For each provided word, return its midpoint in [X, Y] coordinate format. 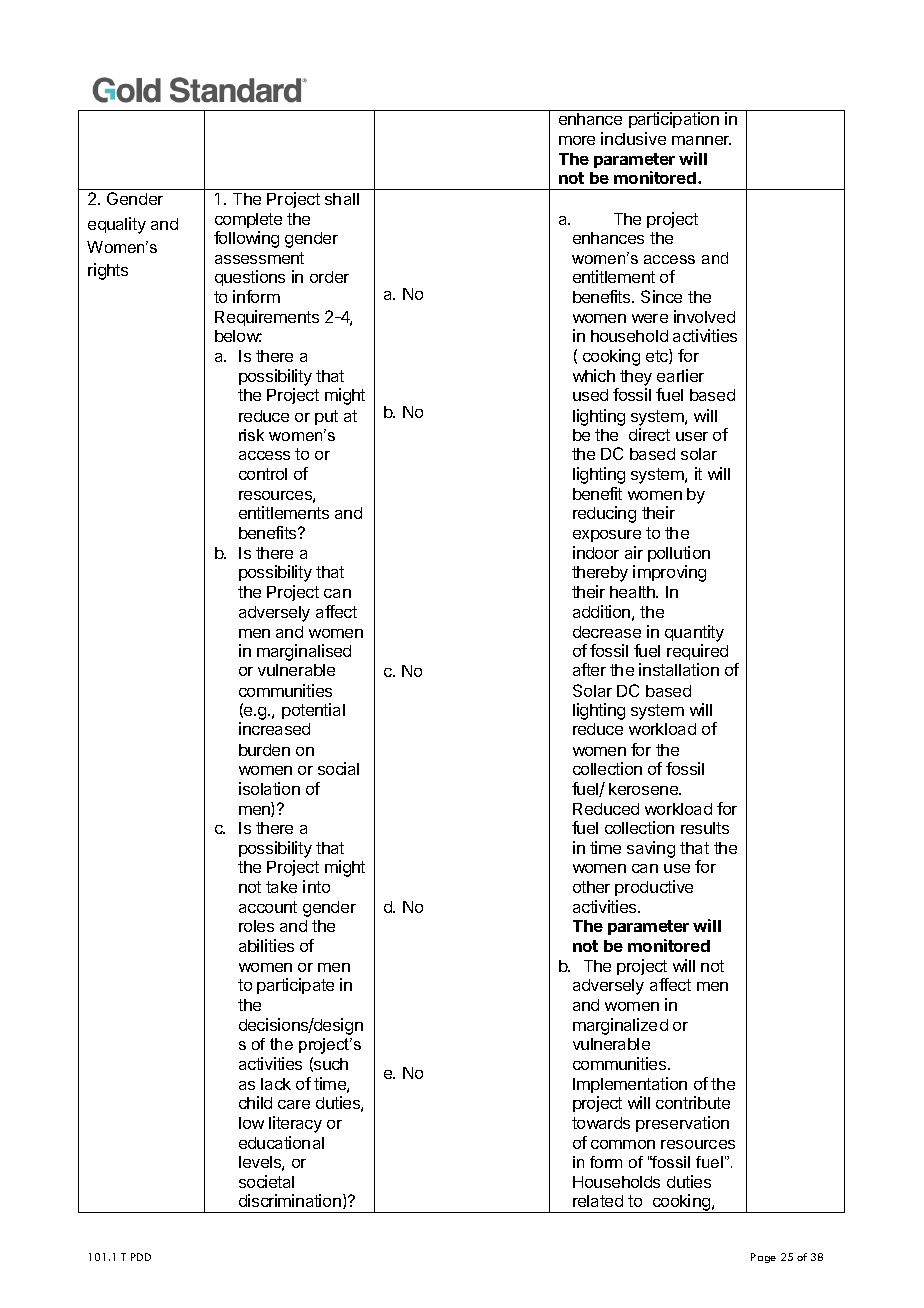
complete [248, 220]
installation [679, 669]
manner [701, 140]
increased [274, 728]
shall [342, 199]
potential [313, 711]
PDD [141, 1257]
